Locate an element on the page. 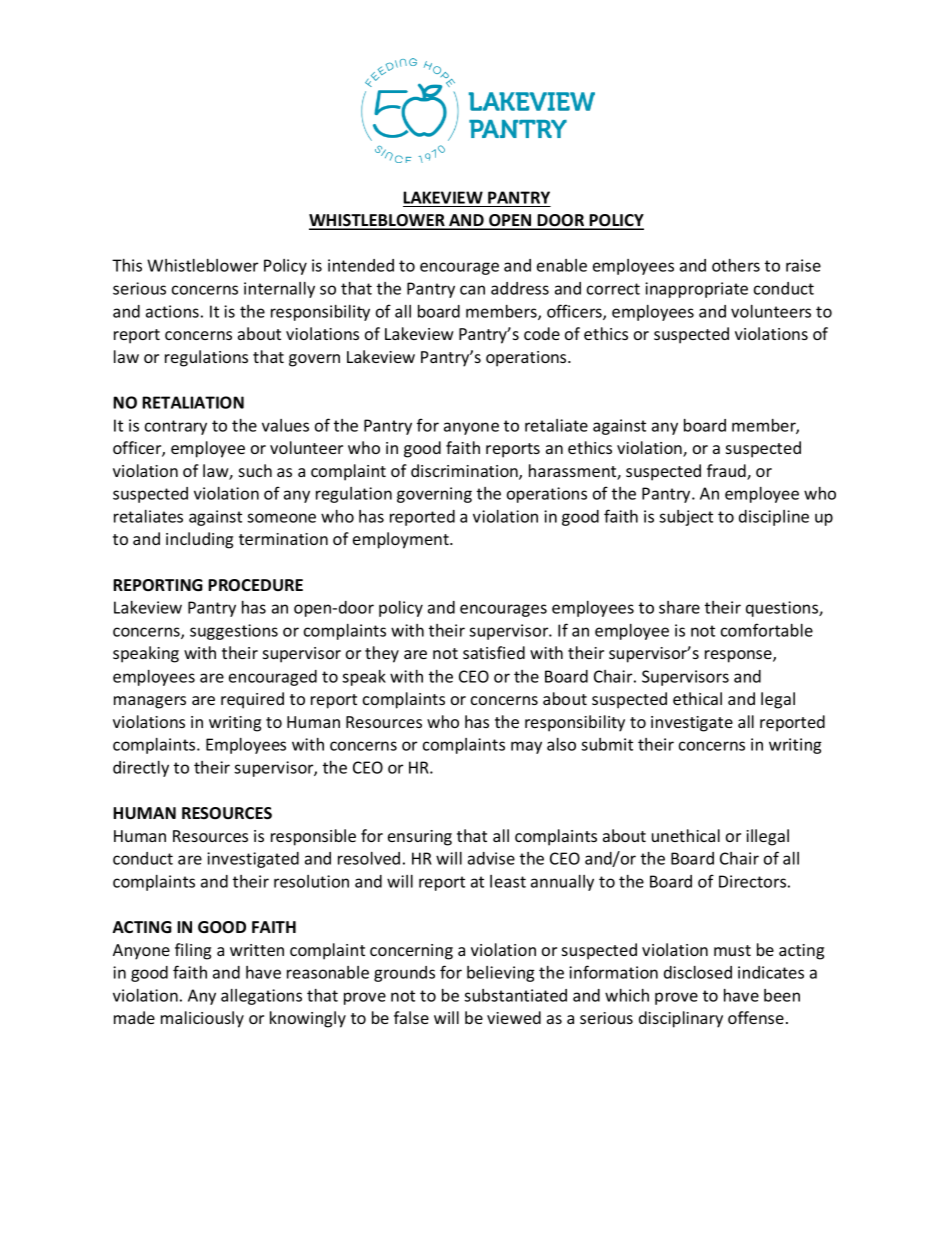 The image size is (952, 1233). discrimination is located at coordinates (465, 472).
